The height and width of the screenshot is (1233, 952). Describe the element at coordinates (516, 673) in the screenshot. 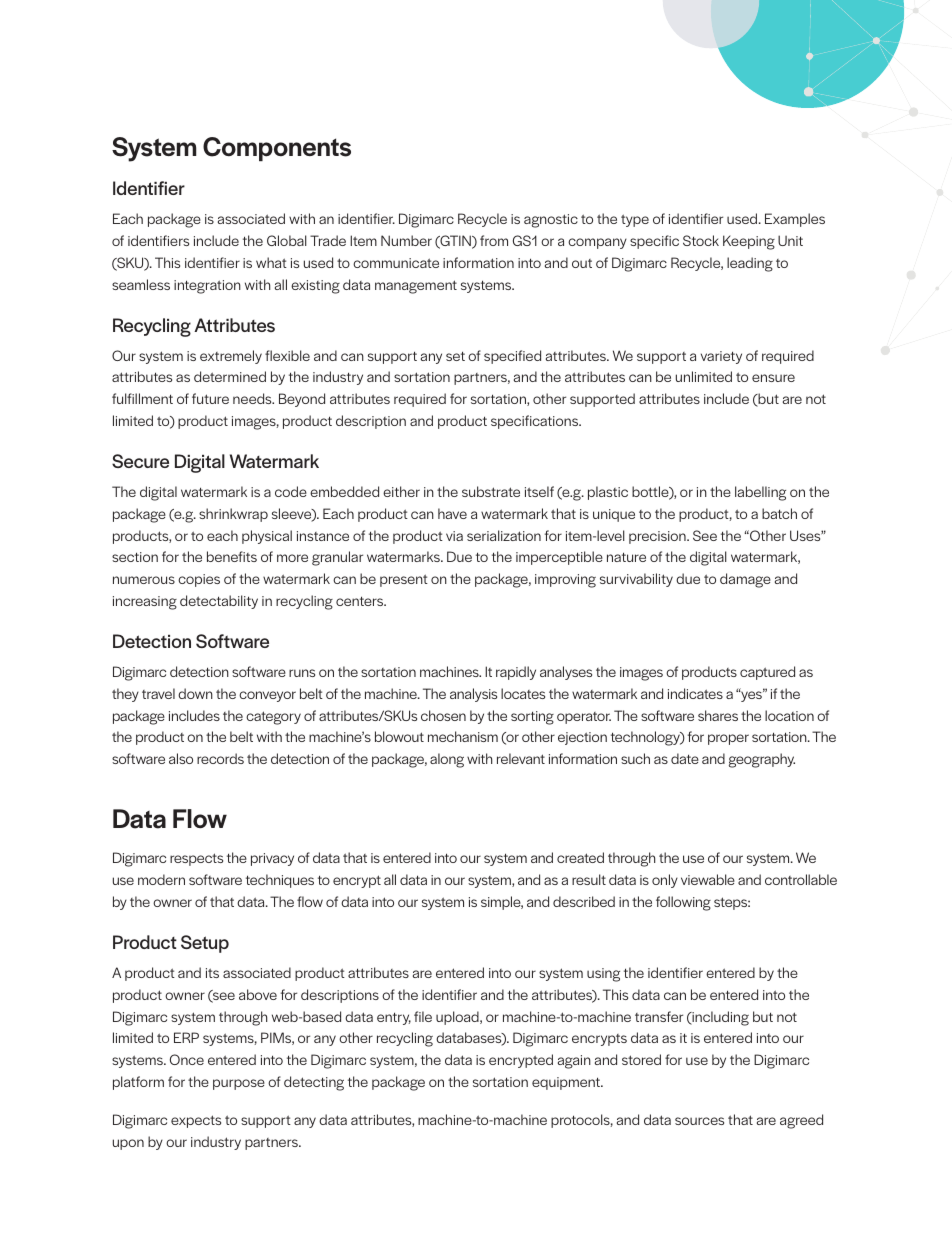

I see `rapidly` at that location.
